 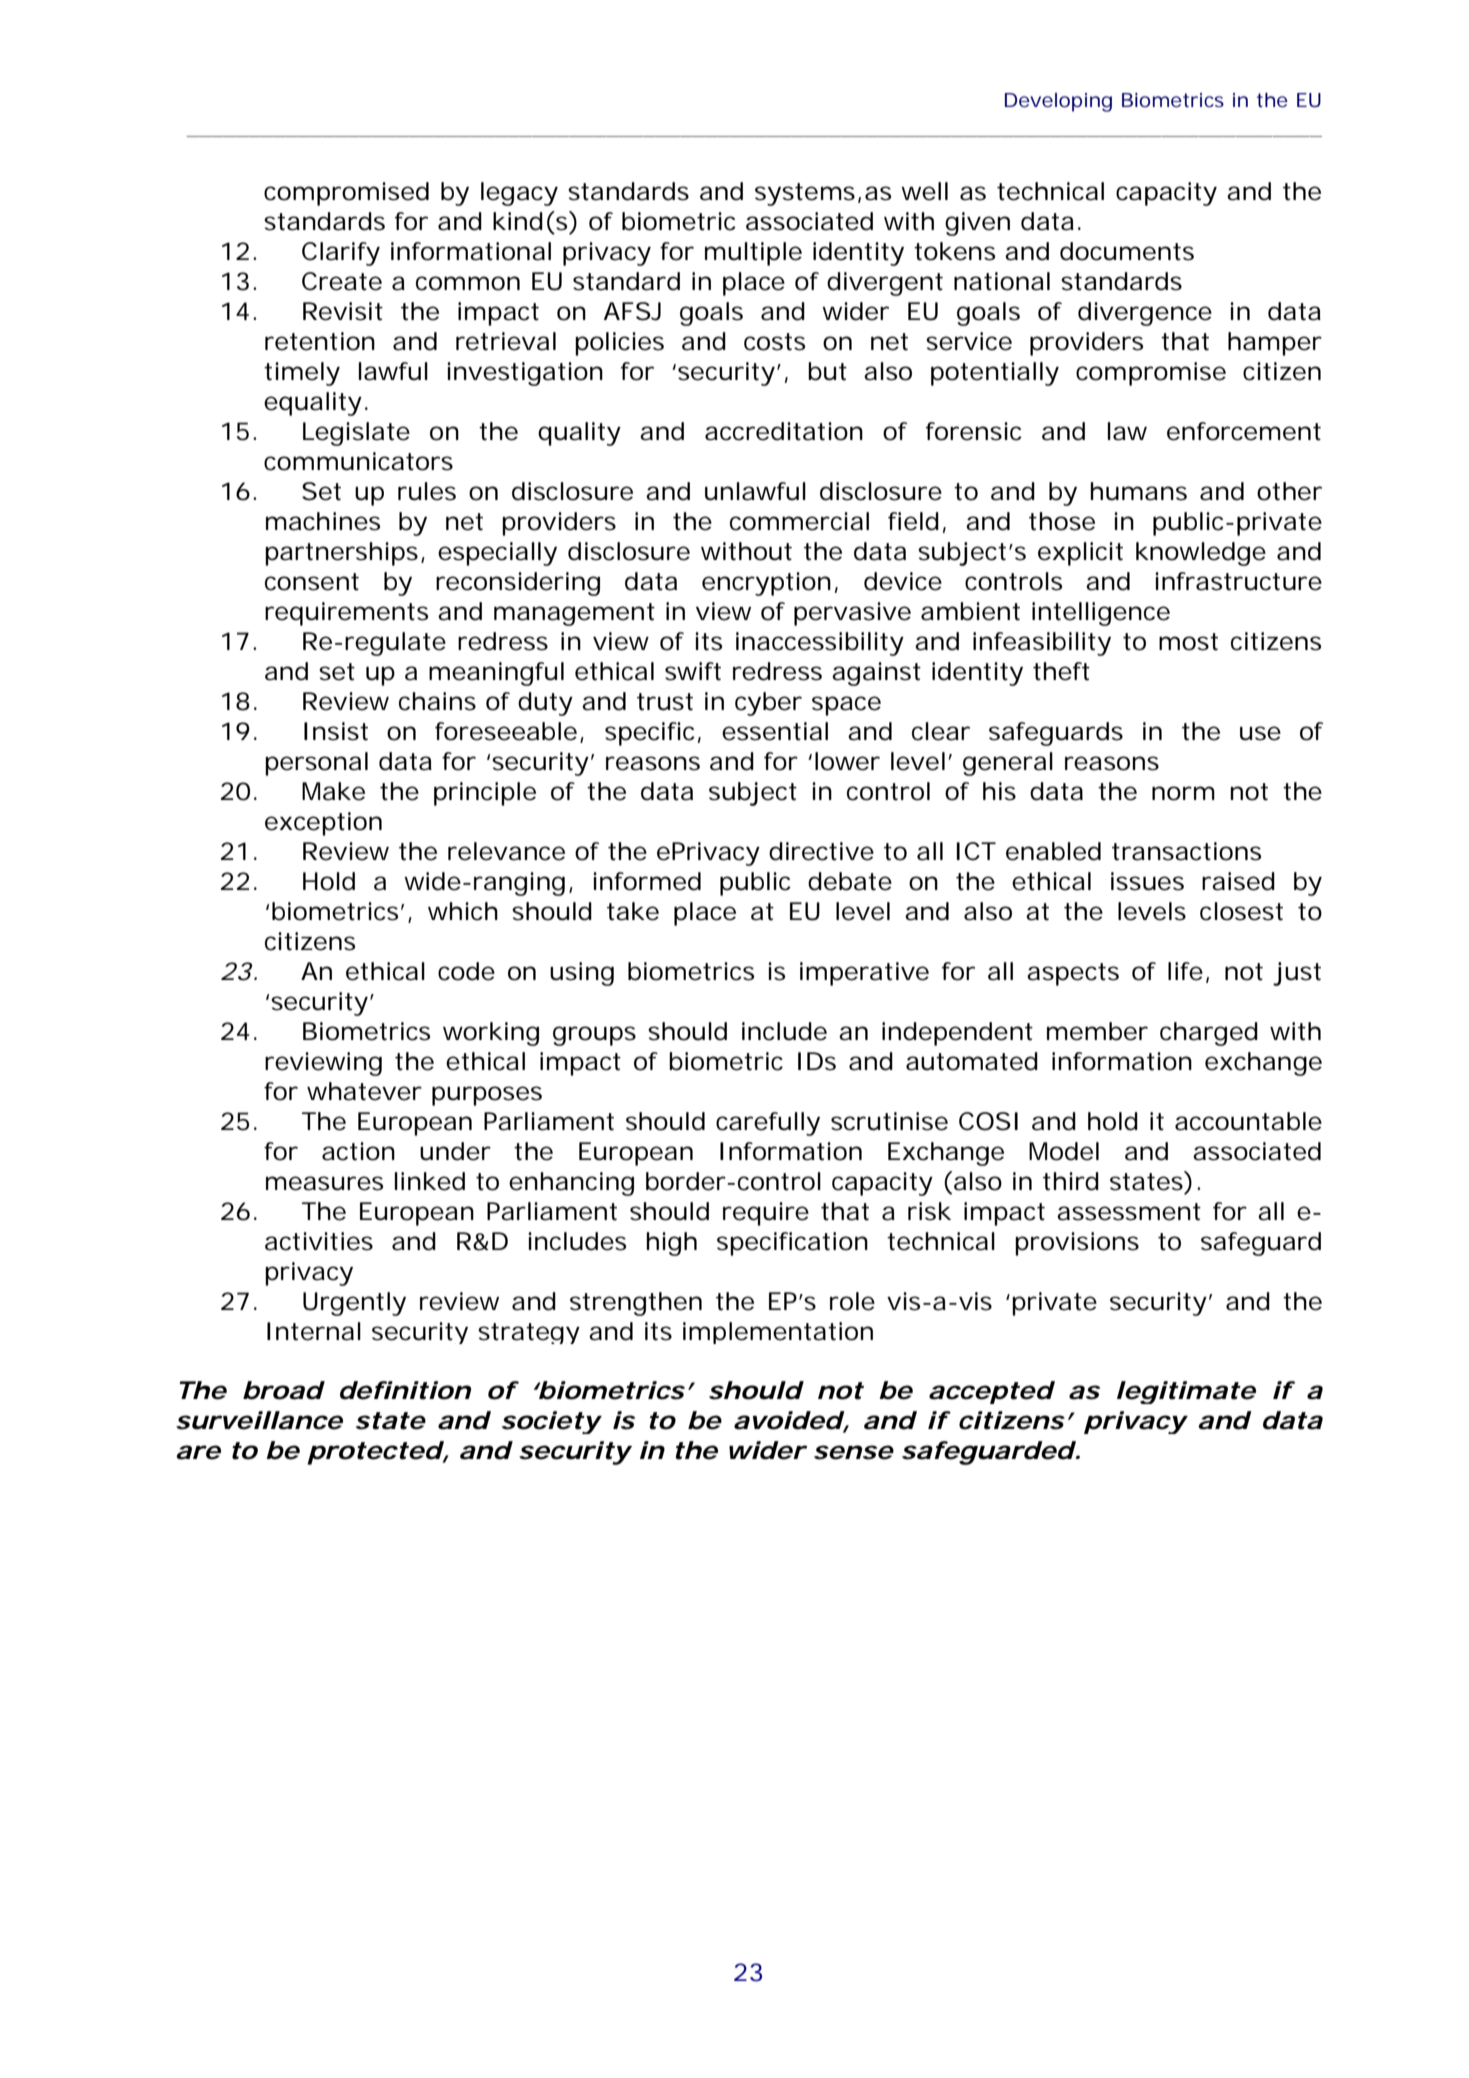 I want to click on imperative, so click(x=864, y=974).
